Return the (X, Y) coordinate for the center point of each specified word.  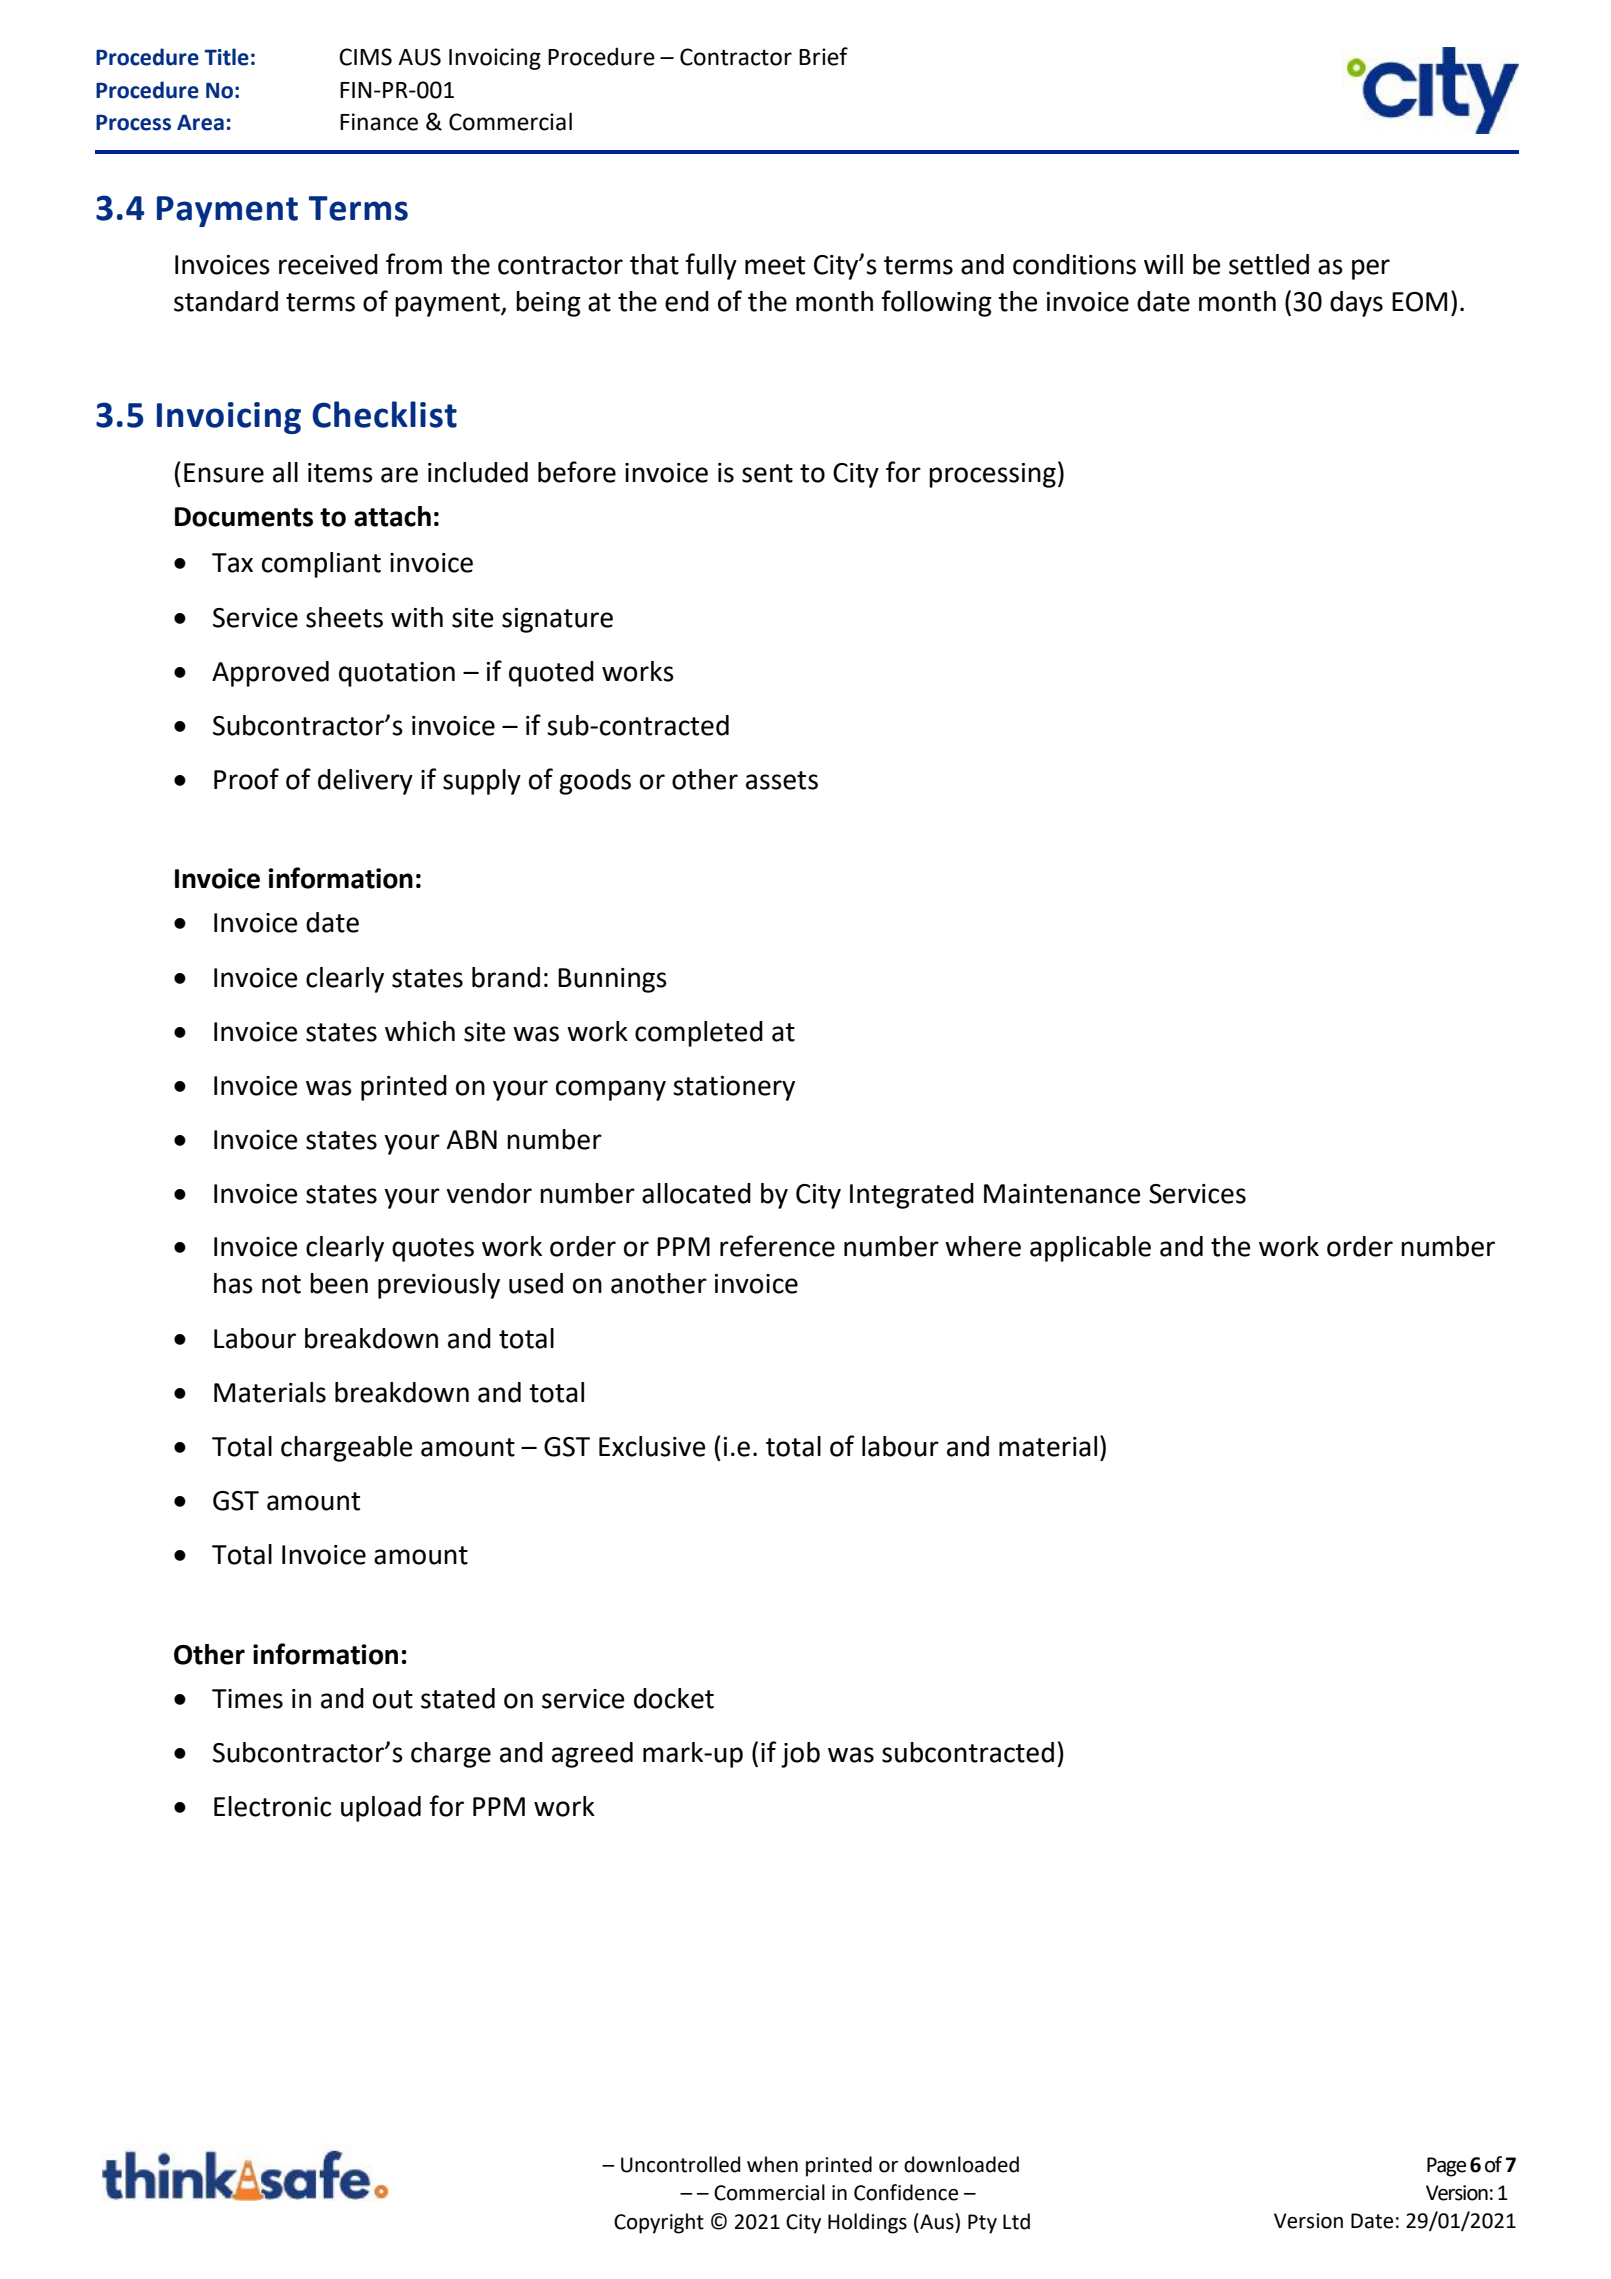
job (800, 1755)
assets (782, 780)
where (983, 1246)
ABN (471, 1139)
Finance (379, 122)
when (772, 2164)
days (1356, 304)
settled (1269, 264)
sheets (344, 617)
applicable (1090, 1249)
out (393, 1699)
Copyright (659, 2223)
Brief (823, 56)
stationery (734, 1088)
